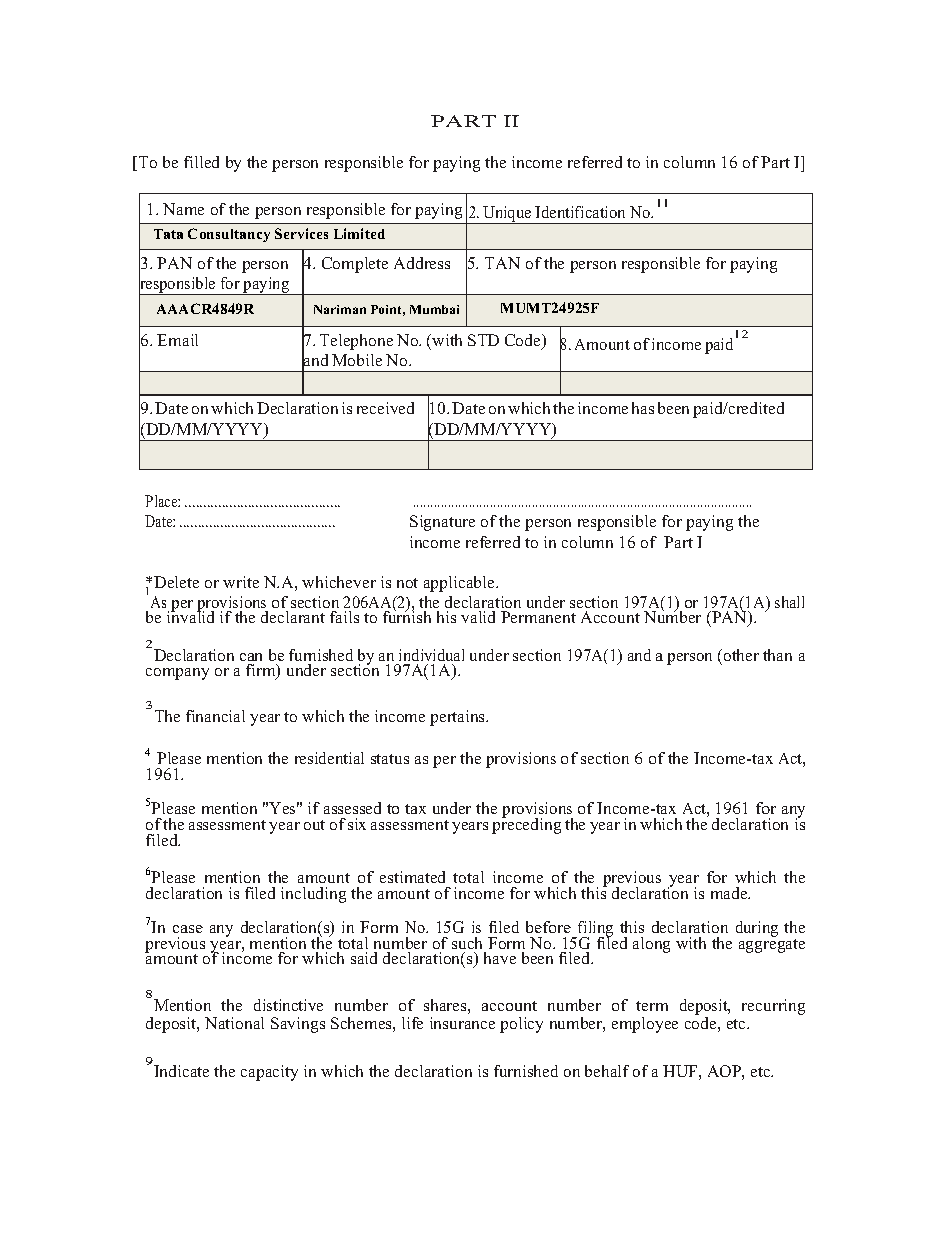 The image size is (952, 1233). What do you see at coordinates (643, 408) in the page?
I see `has` at bounding box center [643, 408].
